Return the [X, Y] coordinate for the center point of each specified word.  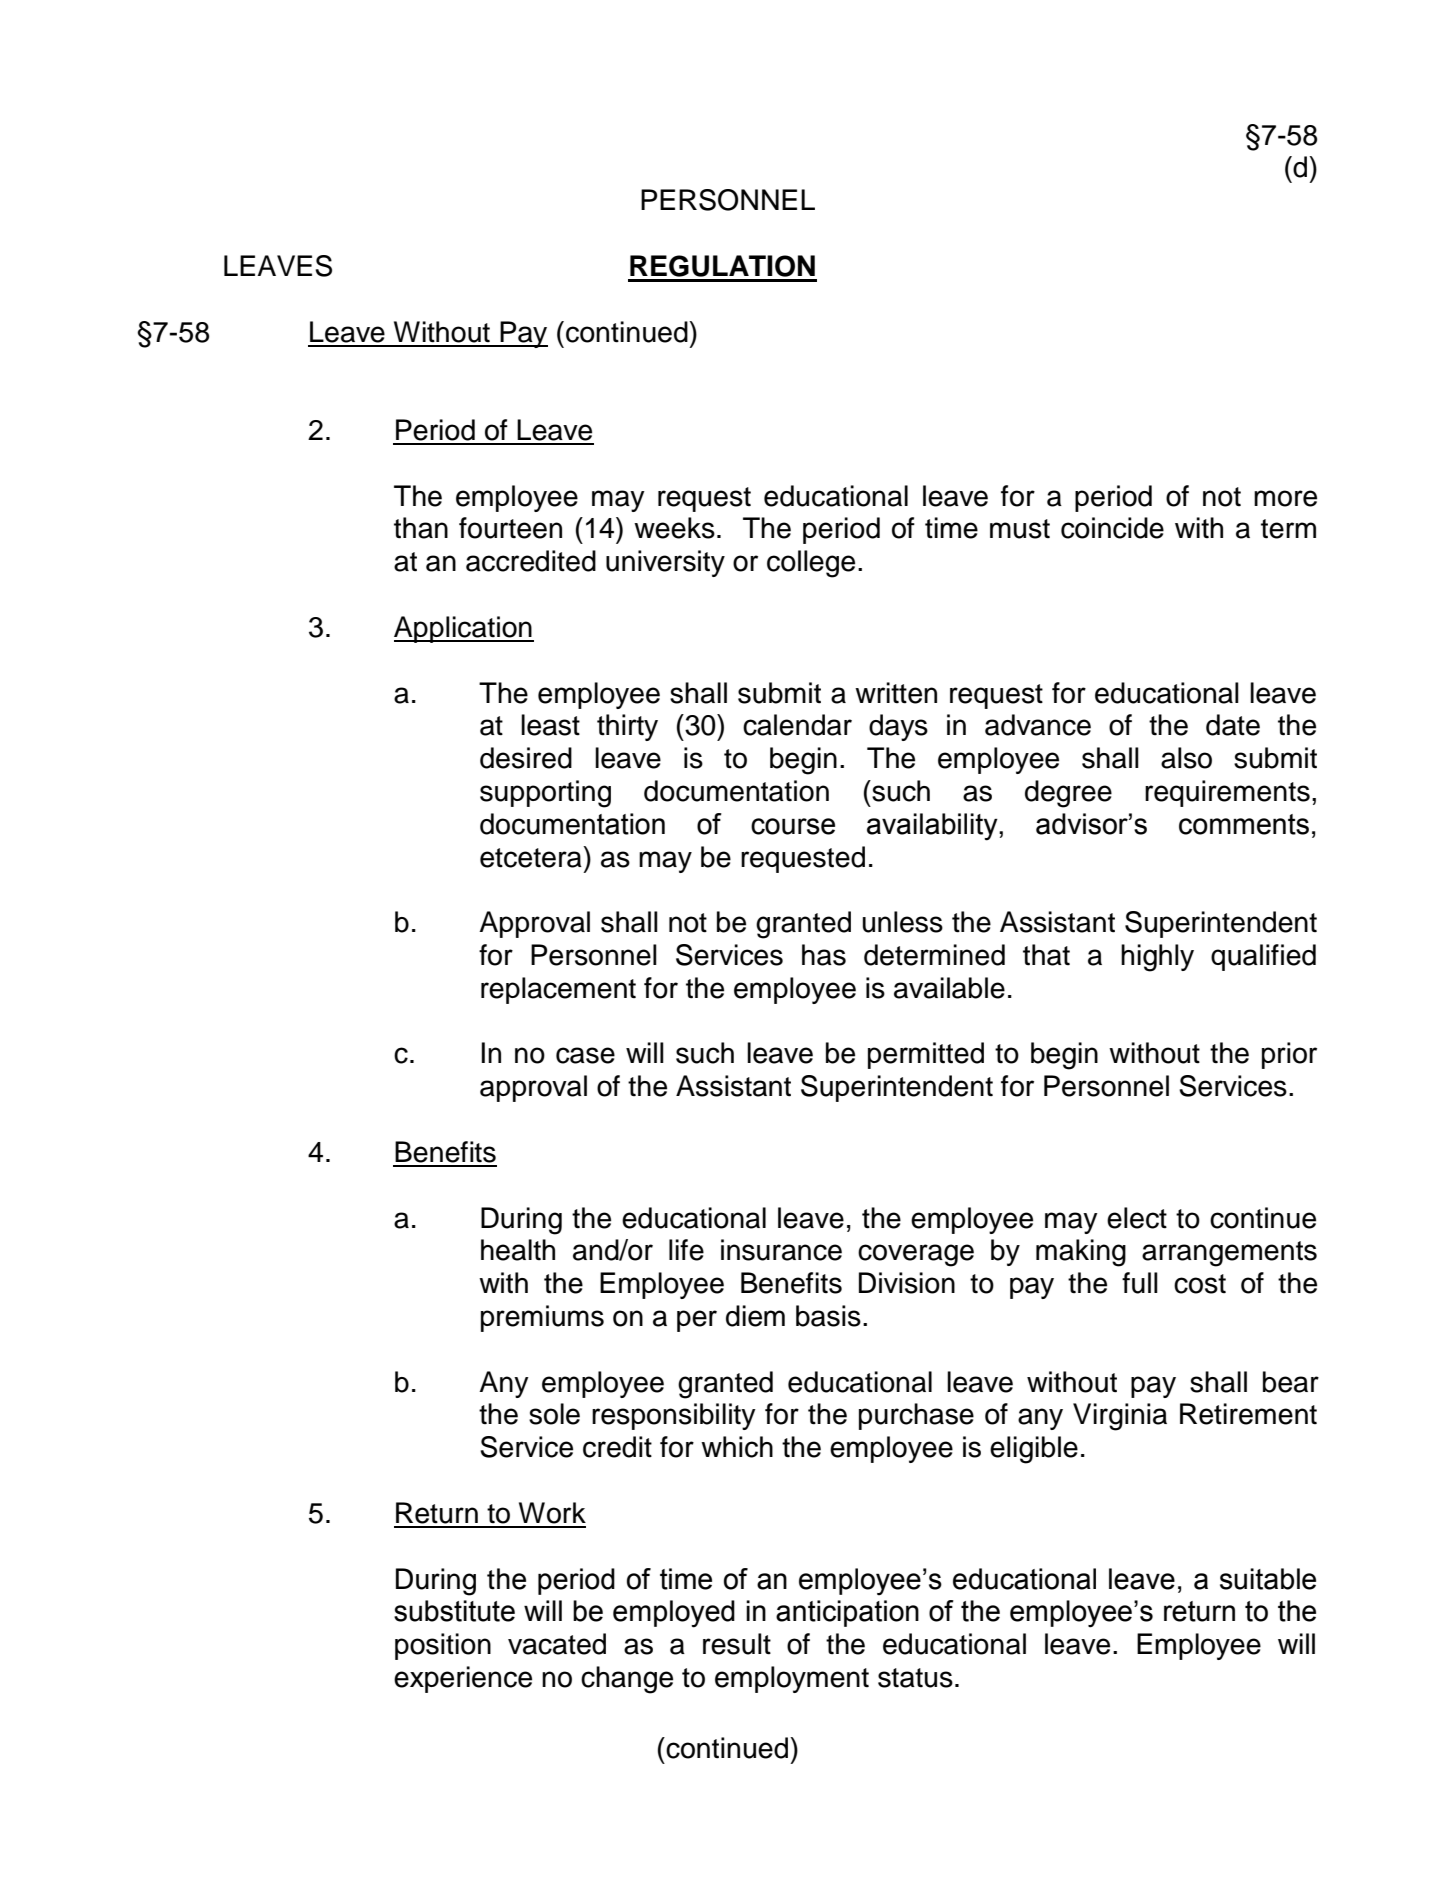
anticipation [847, 1613]
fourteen [510, 528]
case [585, 1055]
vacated [557, 1644]
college [811, 564]
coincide [1112, 528]
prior [1289, 1055]
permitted [926, 1055]
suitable [1268, 1579]
